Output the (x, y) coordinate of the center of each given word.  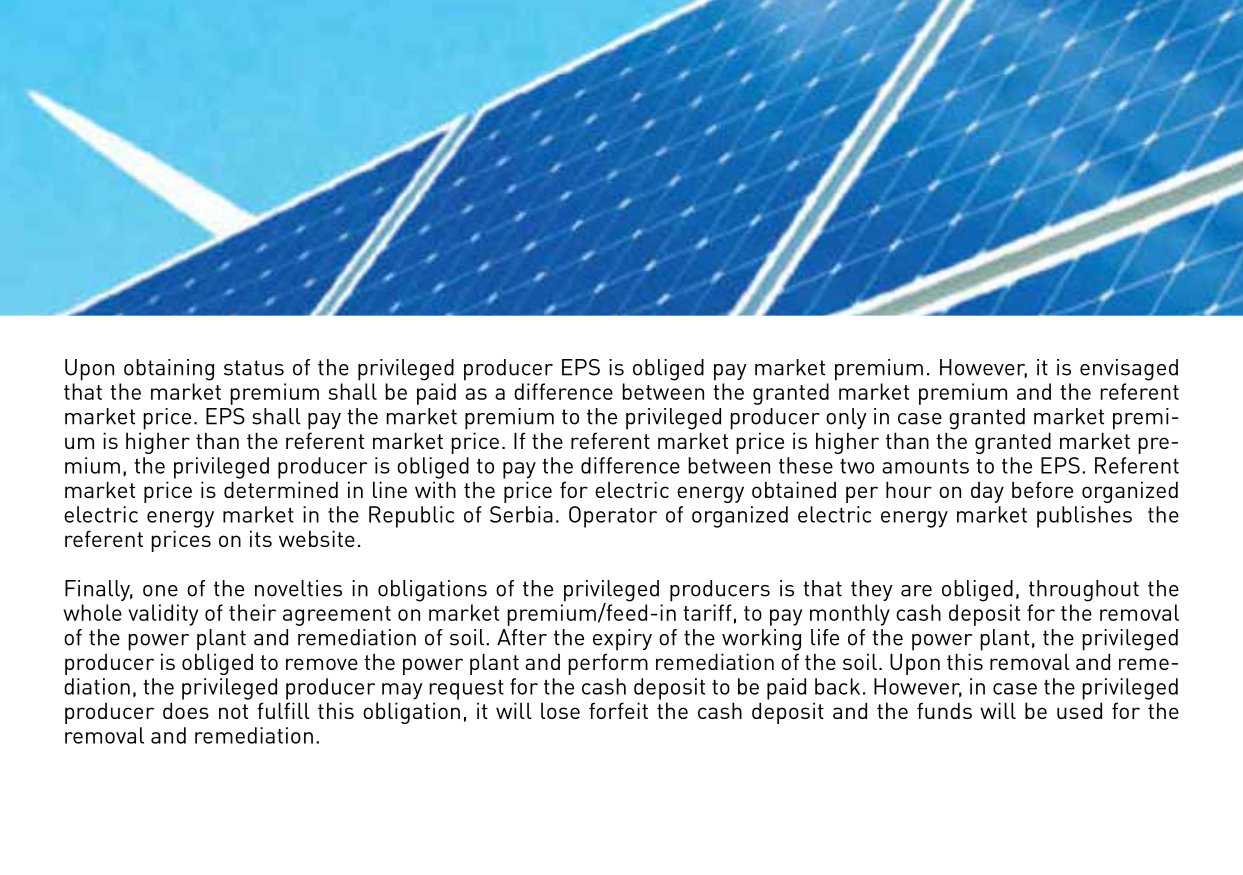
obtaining (169, 370)
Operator (613, 517)
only (846, 418)
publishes (1084, 517)
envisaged (1129, 370)
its (261, 538)
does (186, 710)
